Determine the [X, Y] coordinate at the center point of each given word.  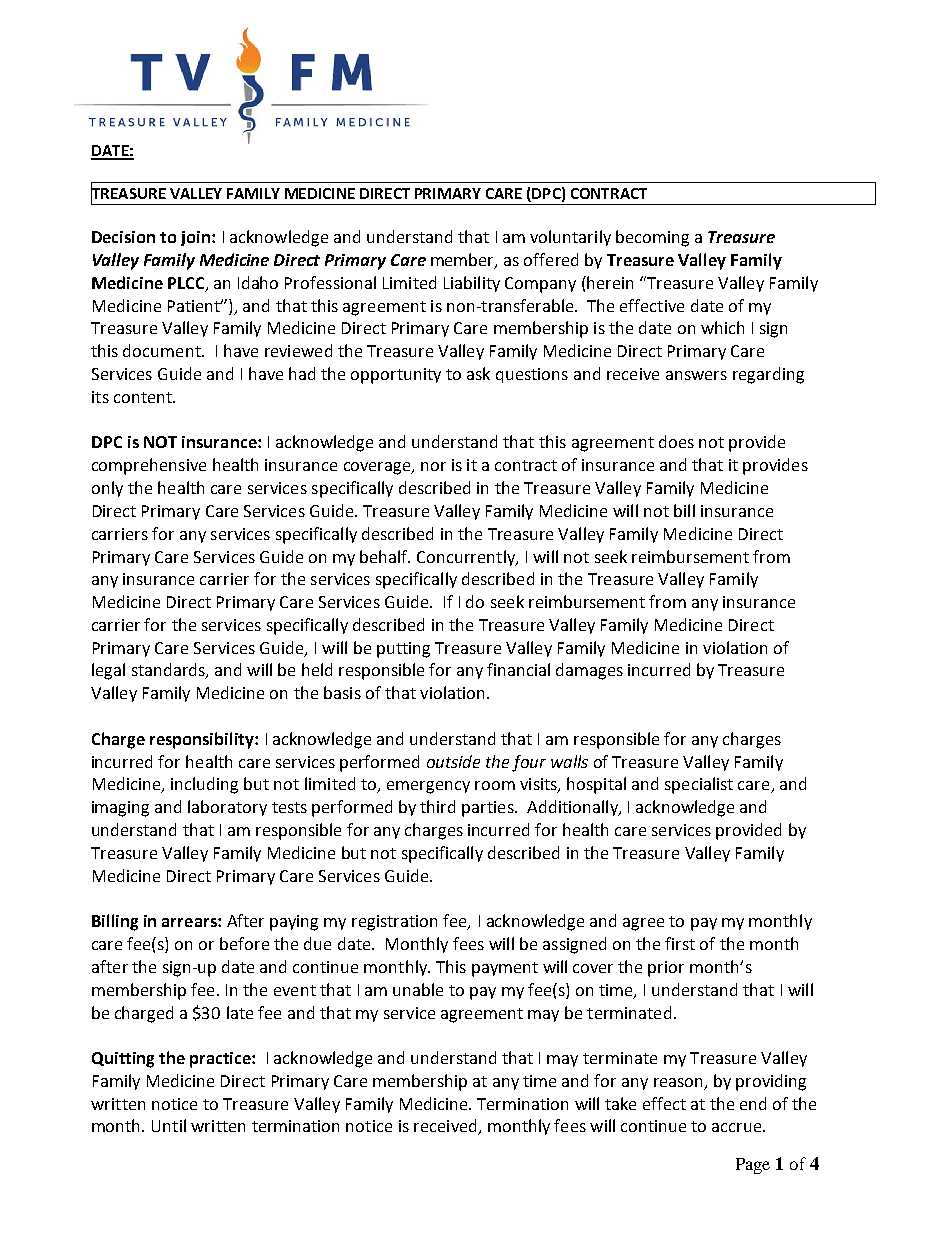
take [620, 1103]
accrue [738, 1127]
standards [169, 671]
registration [394, 923]
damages [589, 671]
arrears [190, 922]
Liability [472, 284]
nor [433, 466]
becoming [652, 238]
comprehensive [149, 466]
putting [403, 650]
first [680, 943]
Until [169, 1125]
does [676, 441]
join [197, 238]
